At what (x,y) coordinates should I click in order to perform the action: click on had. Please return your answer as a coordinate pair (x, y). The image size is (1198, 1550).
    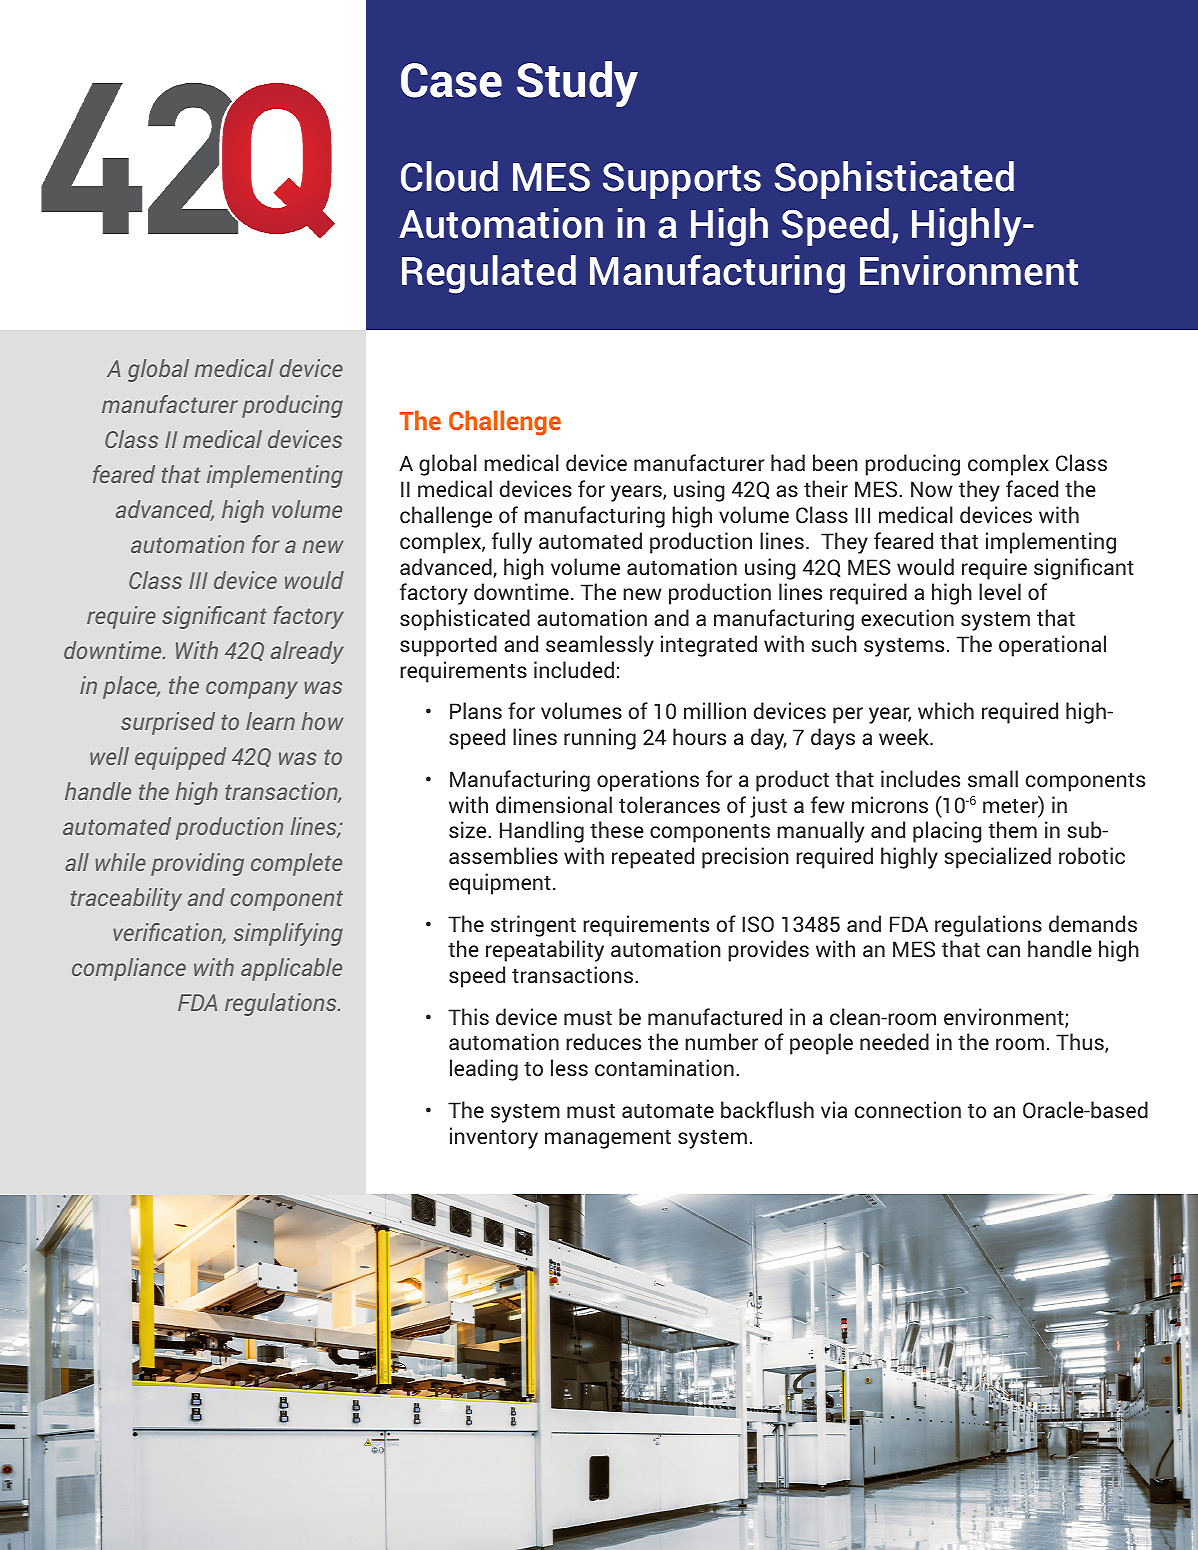
    Looking at the image, I should click on (788, 462).
